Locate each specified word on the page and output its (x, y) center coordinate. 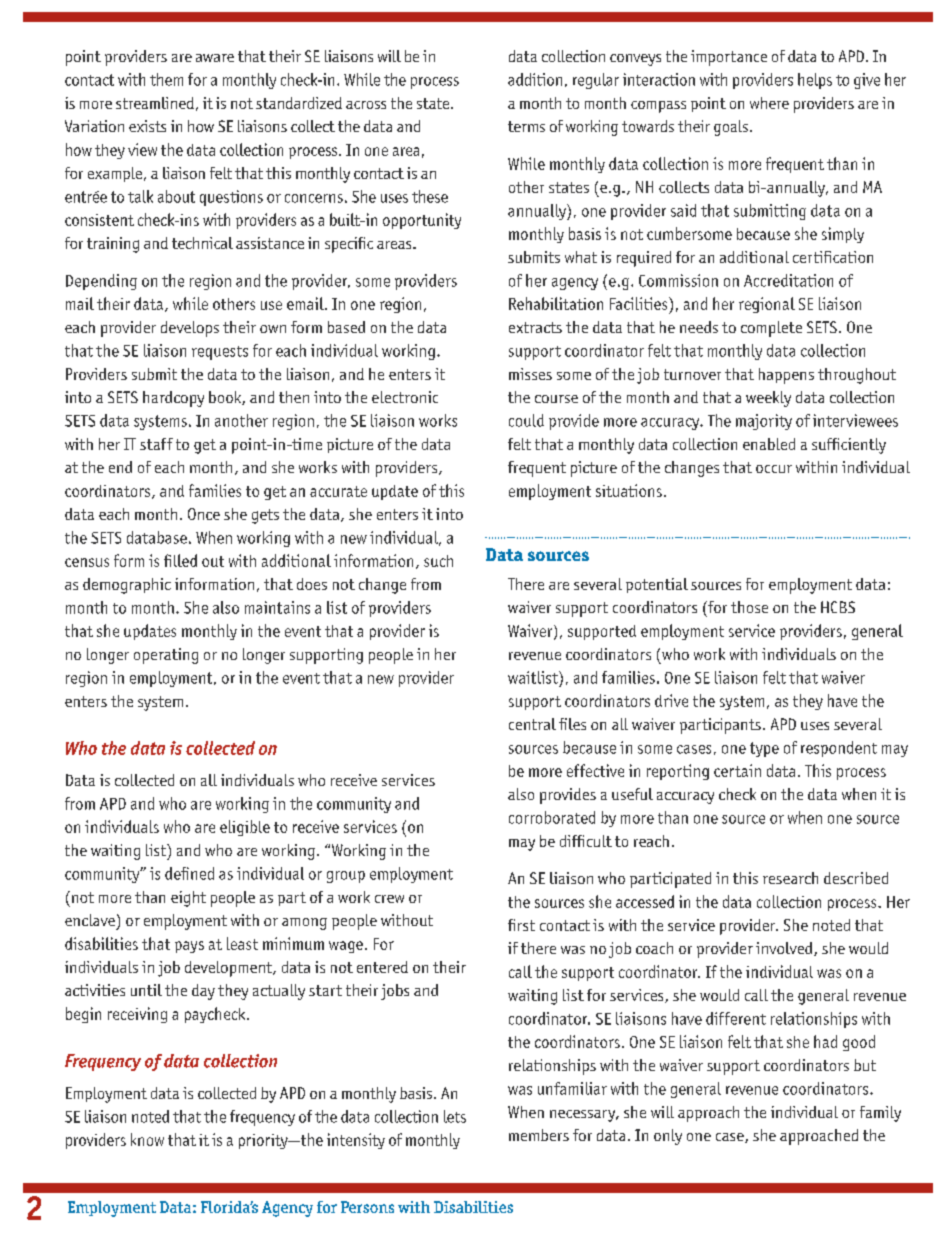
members (539, 1135)
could (526, 420)
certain (737, 770)
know (147, 1139)
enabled (769, 444)
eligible (245, 828)
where (769, 103)
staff (156, 444)
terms (526, 126)
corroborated (552, 817)
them (166, 79)
